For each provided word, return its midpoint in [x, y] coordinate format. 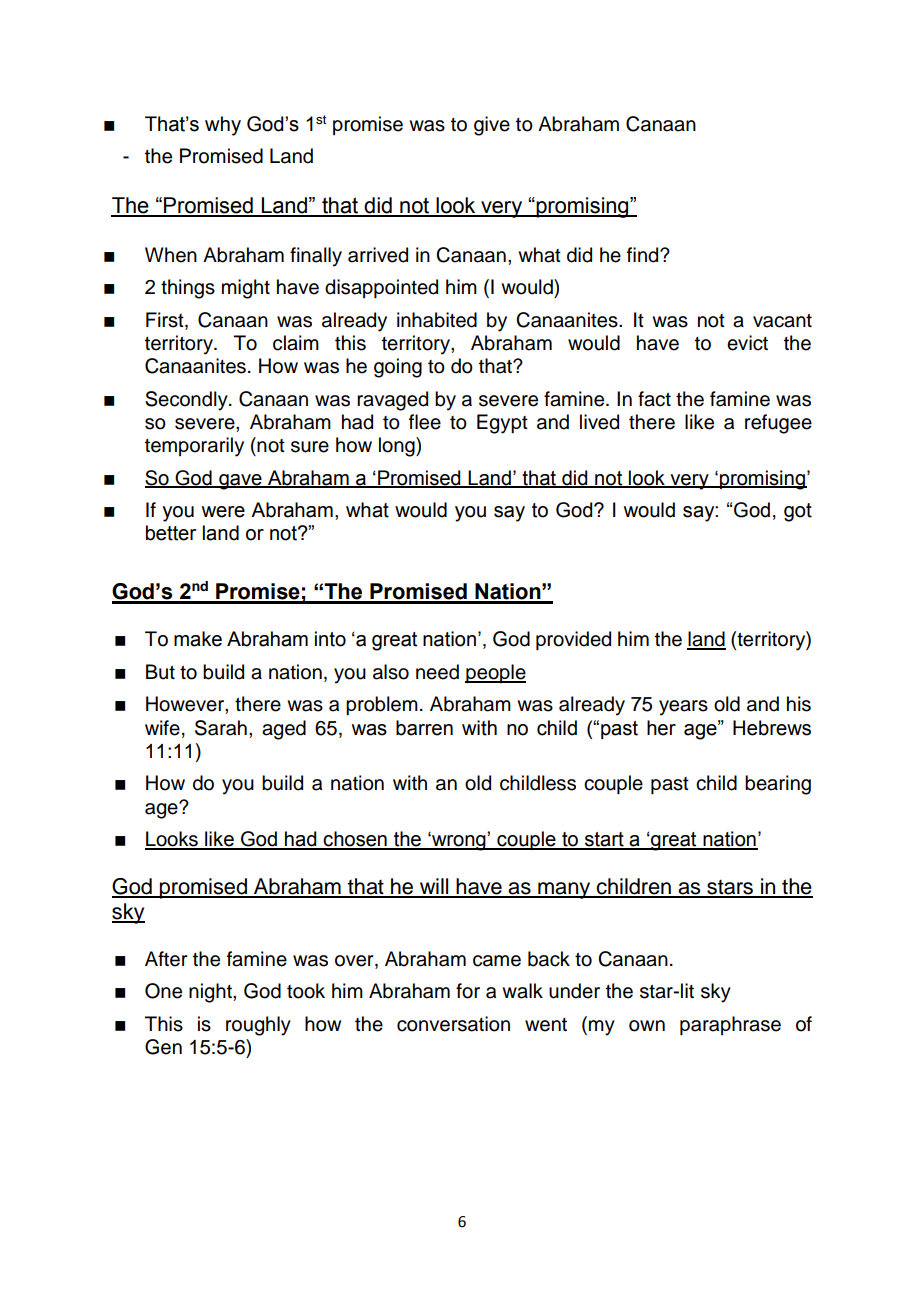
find [644, 255]
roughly [258, 1026]
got [798, 512]
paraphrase [730, 1025]
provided [573, 640]
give [492, 126]
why [223, 126]
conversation [453, 1024]
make [198, 639]
